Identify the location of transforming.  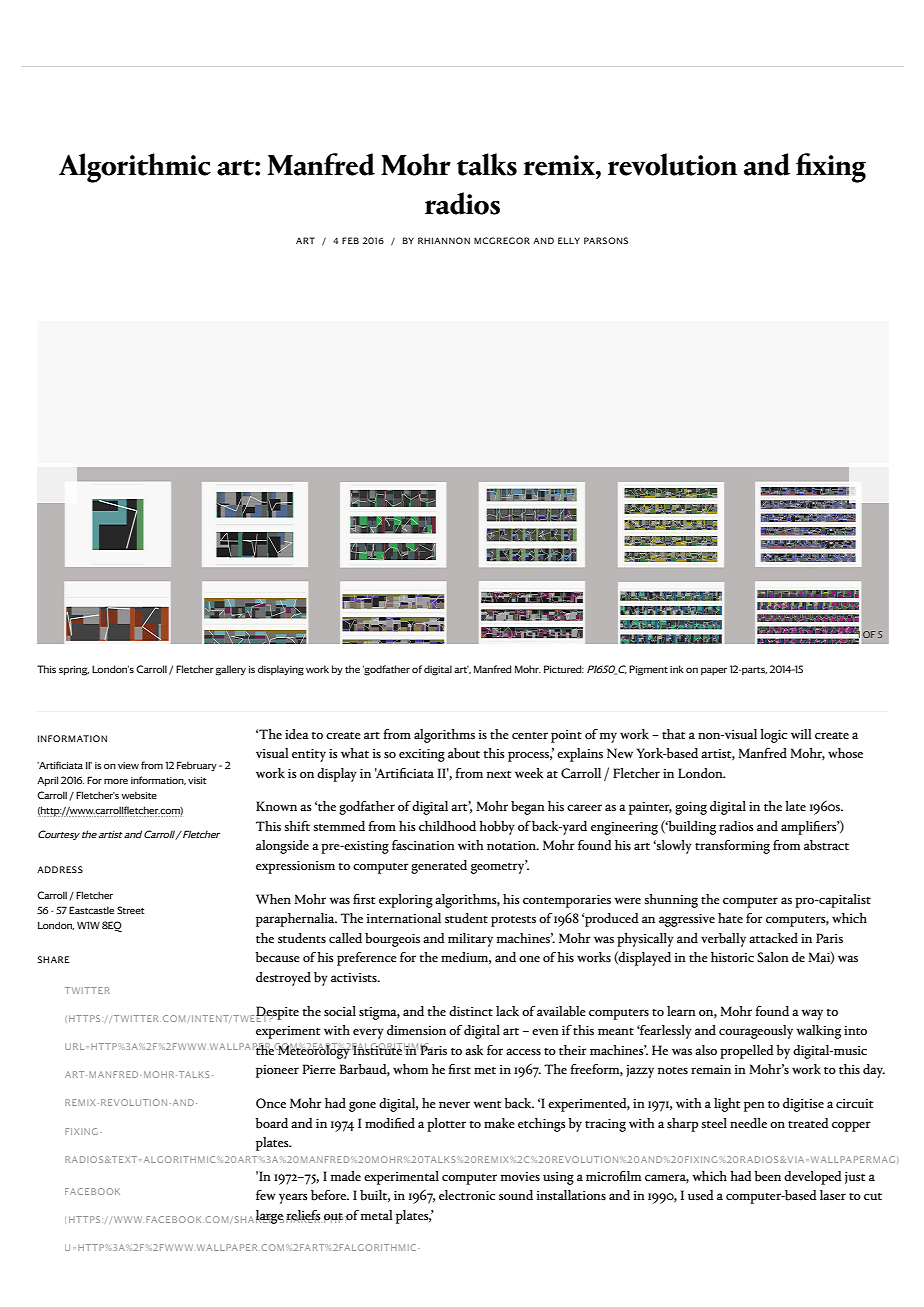
(732, 847).
